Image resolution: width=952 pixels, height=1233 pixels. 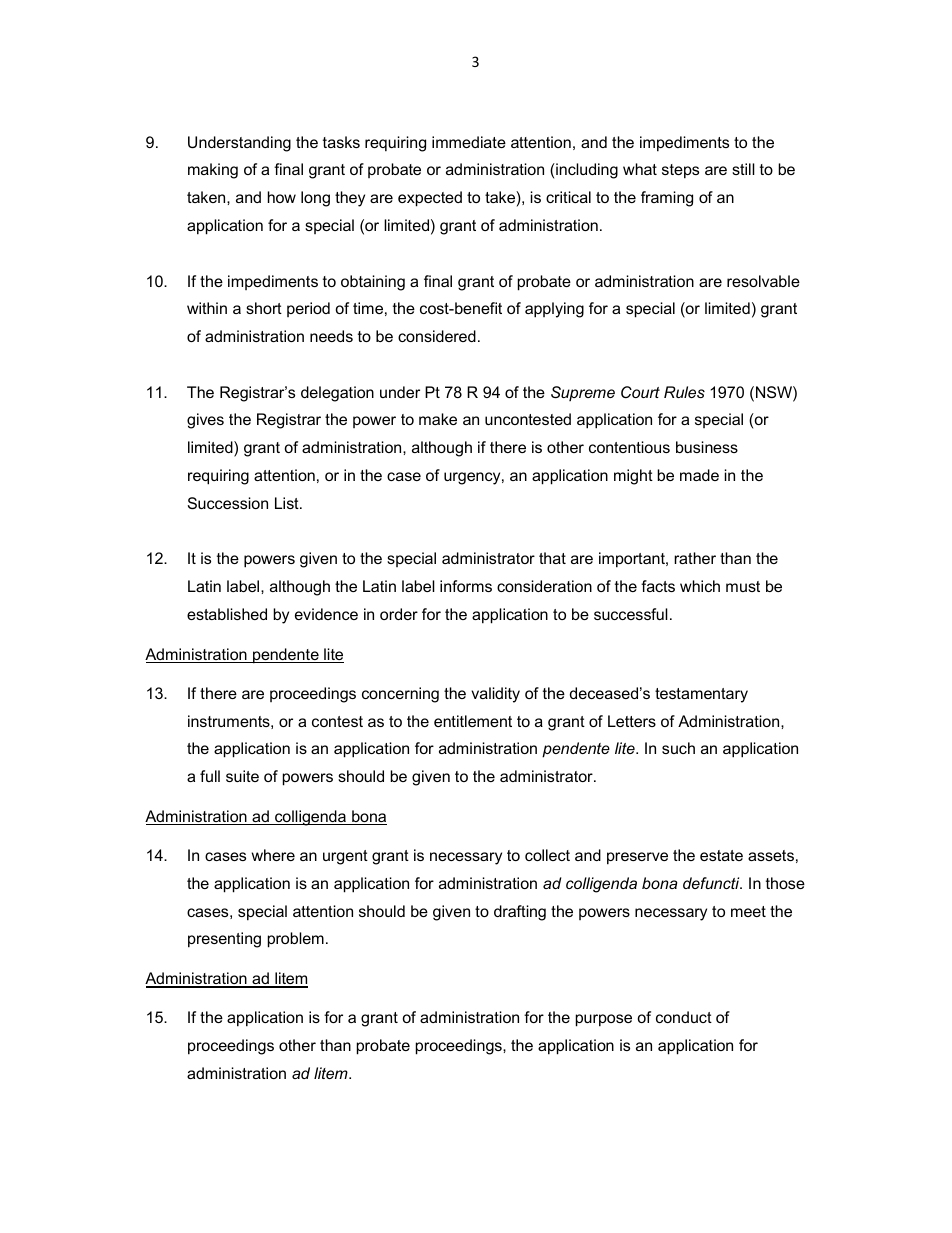 I want to click on immediate, so click(x=469, y=142).
